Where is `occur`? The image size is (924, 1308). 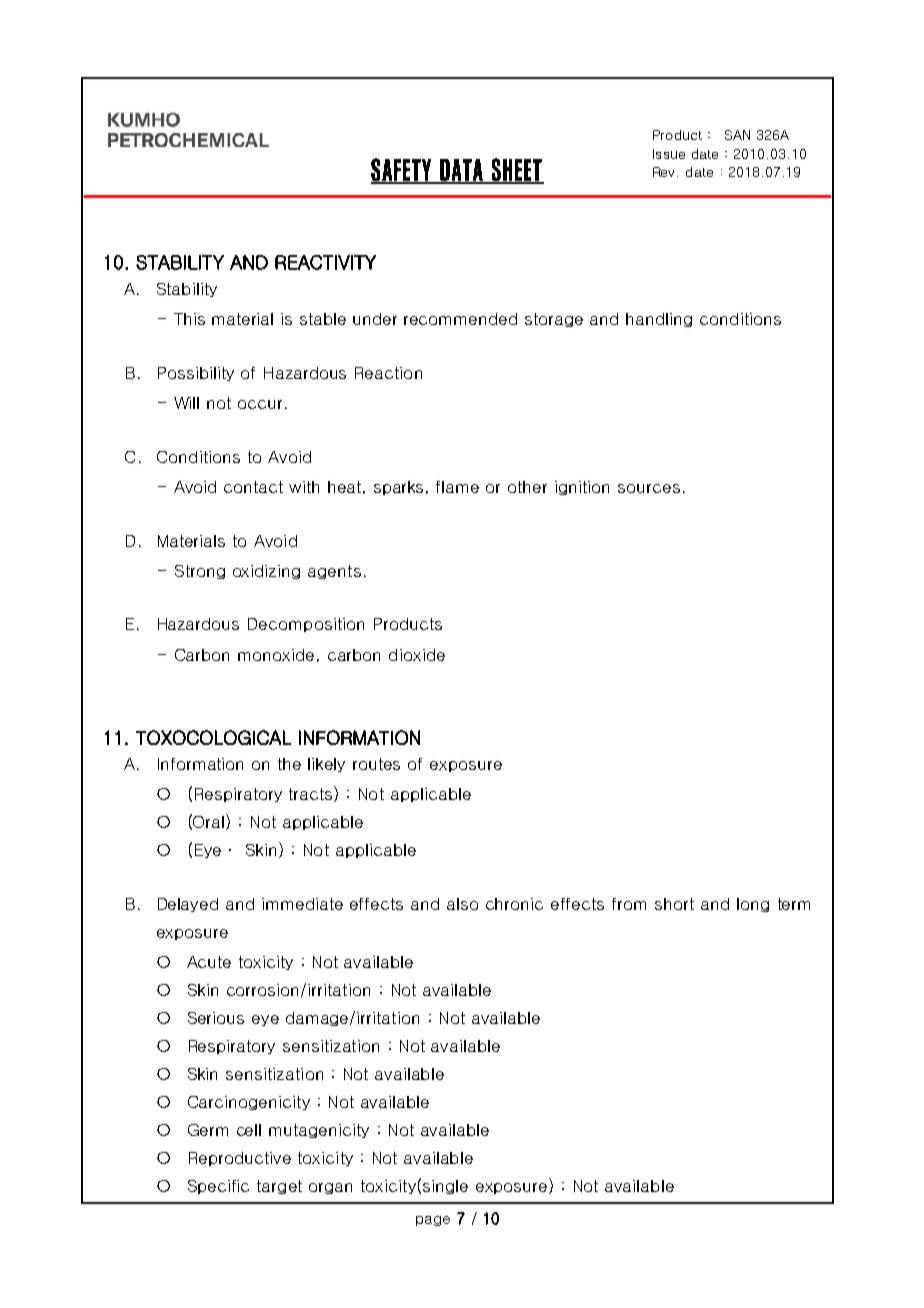 occur is located at coordinates (260, 404).
